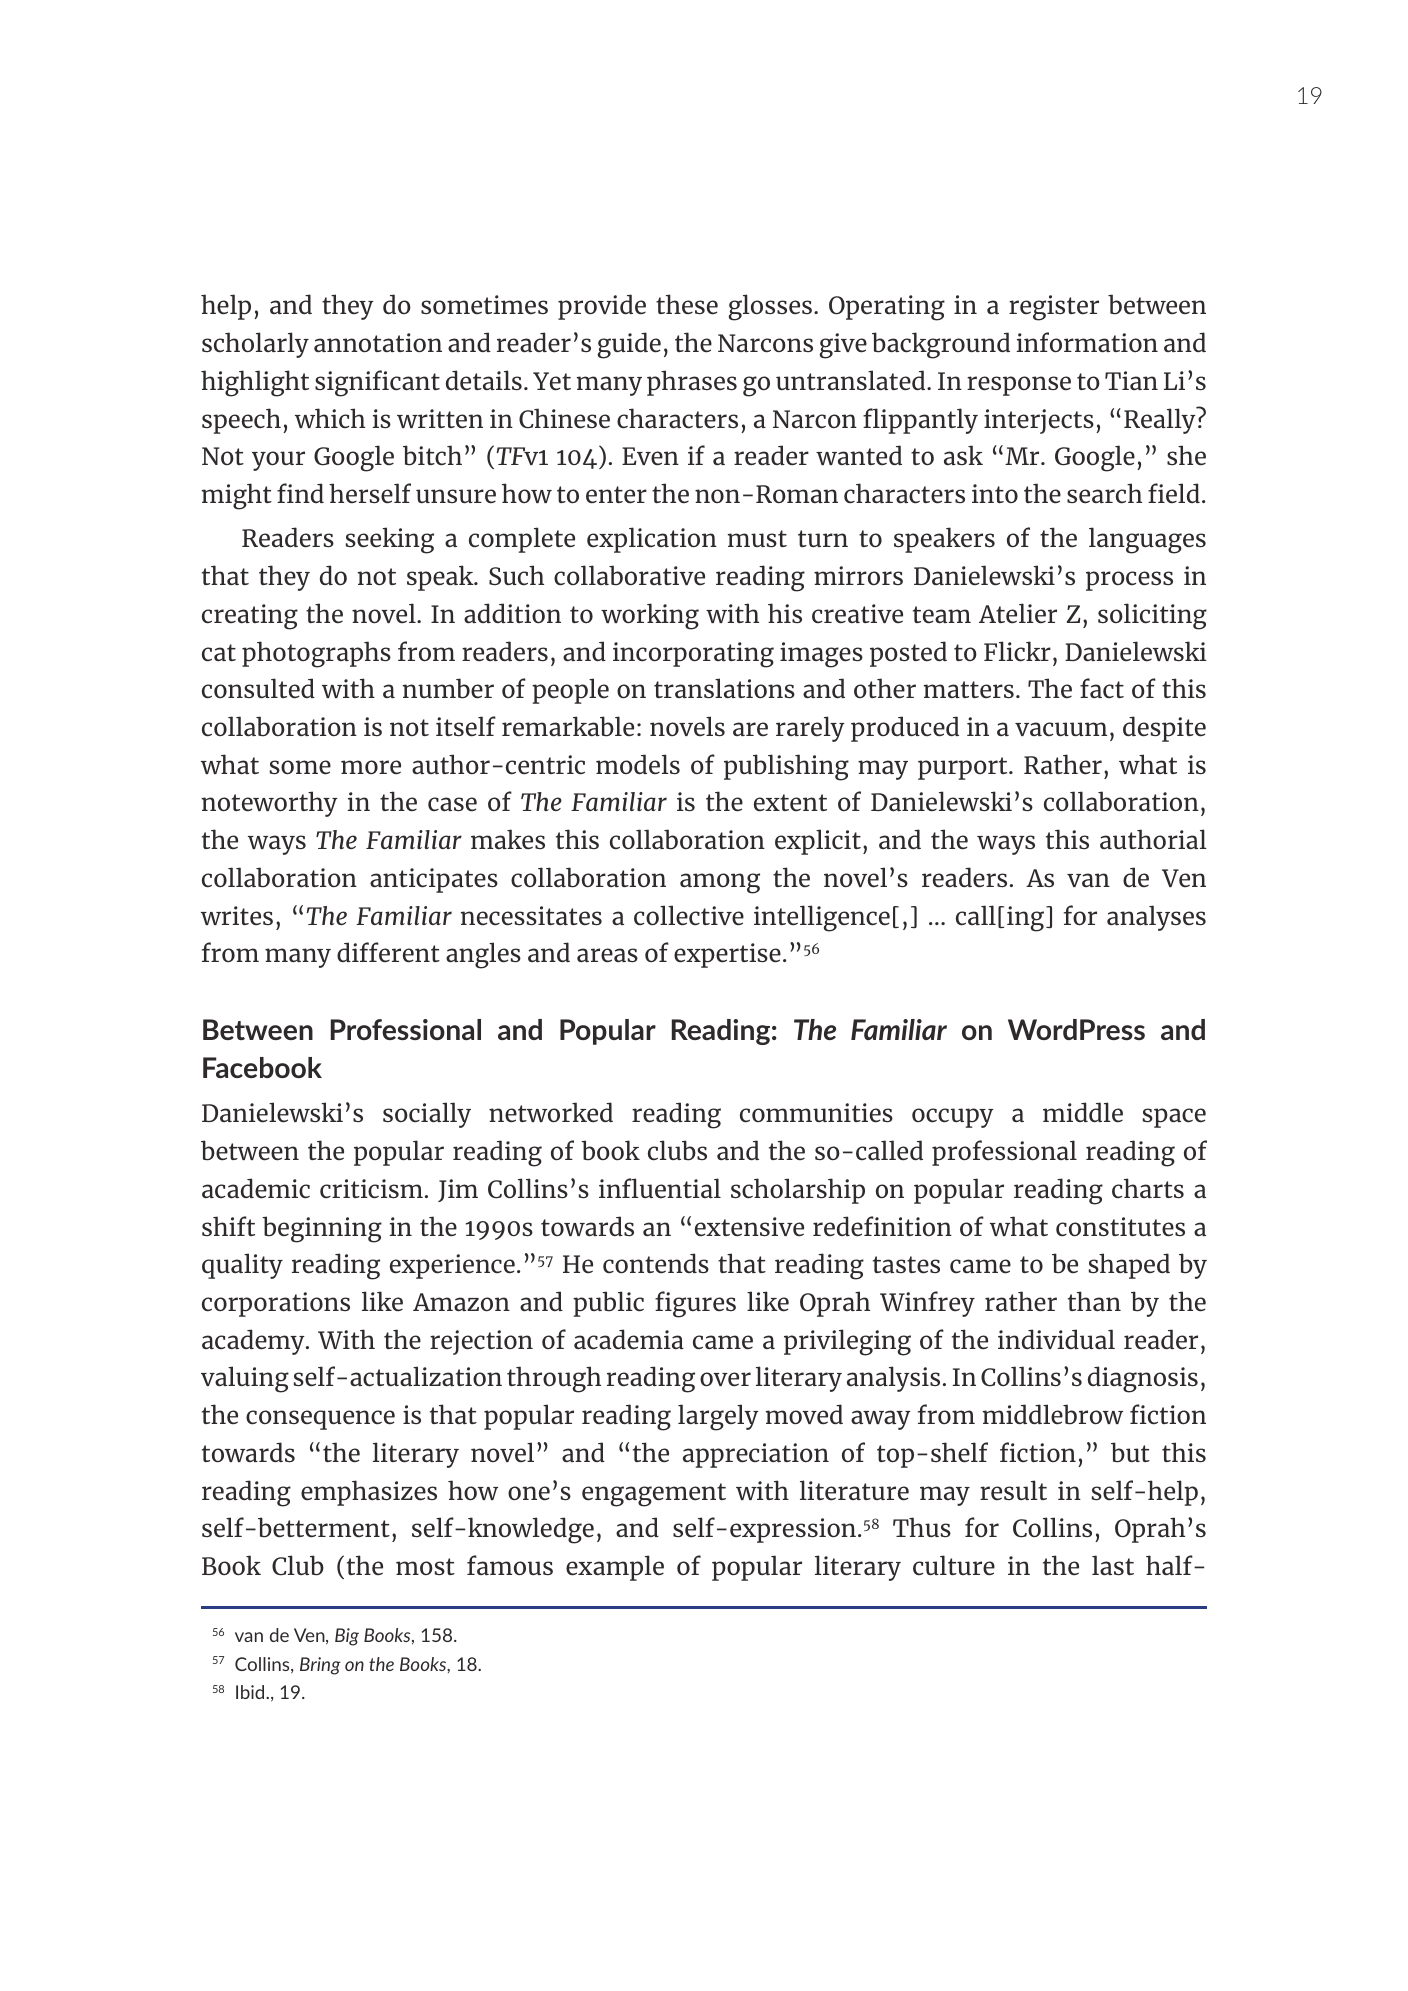 This screenshot has width=1408, height=1991. What do you see at coordinates (371, 767) in the screenshot?
I see `more` at bounding box center [371, 767].
